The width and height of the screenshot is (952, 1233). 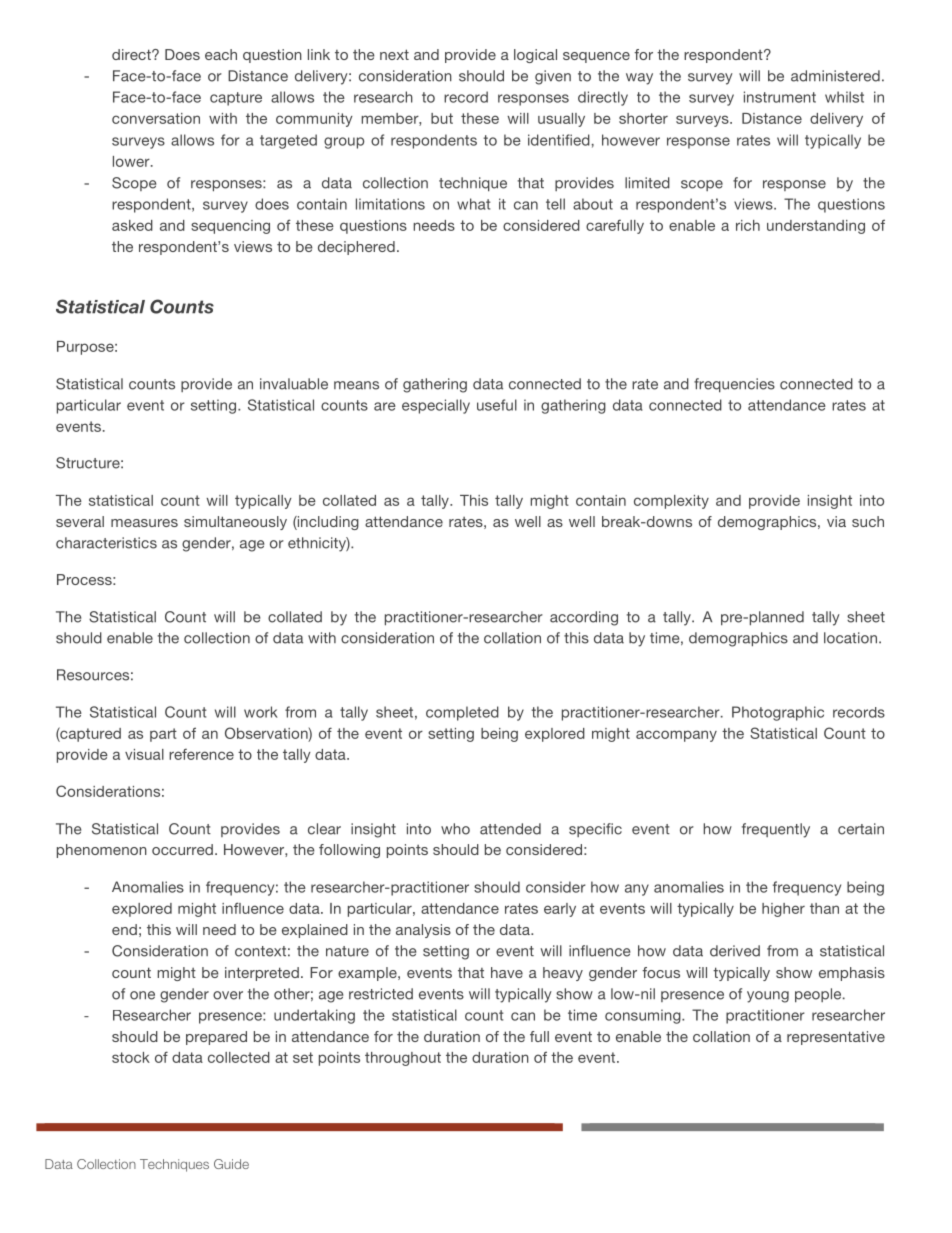 I want to click on measures, so click(x=144, y=523).
